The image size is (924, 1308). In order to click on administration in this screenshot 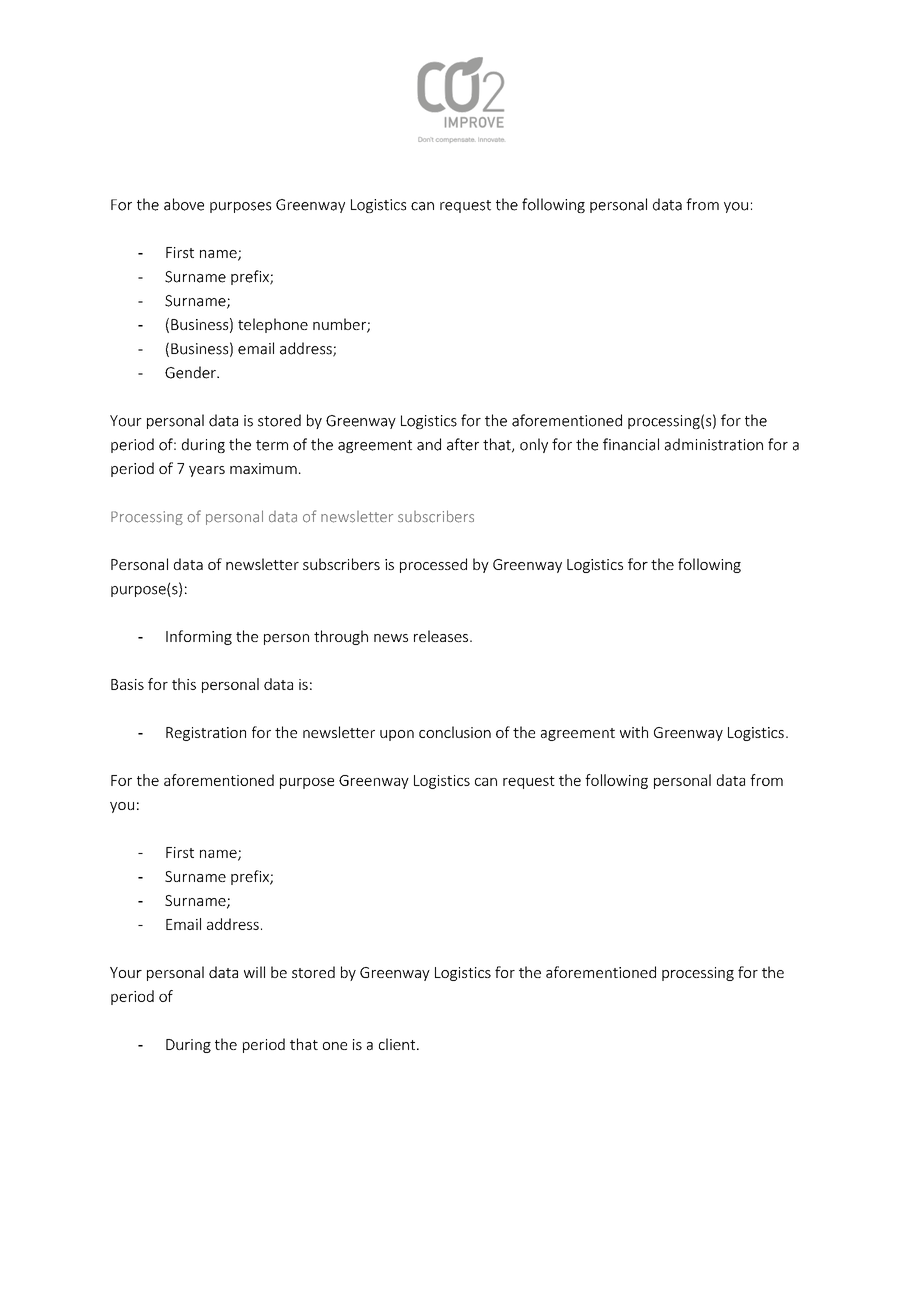, I will do `click(714, 444)`.
